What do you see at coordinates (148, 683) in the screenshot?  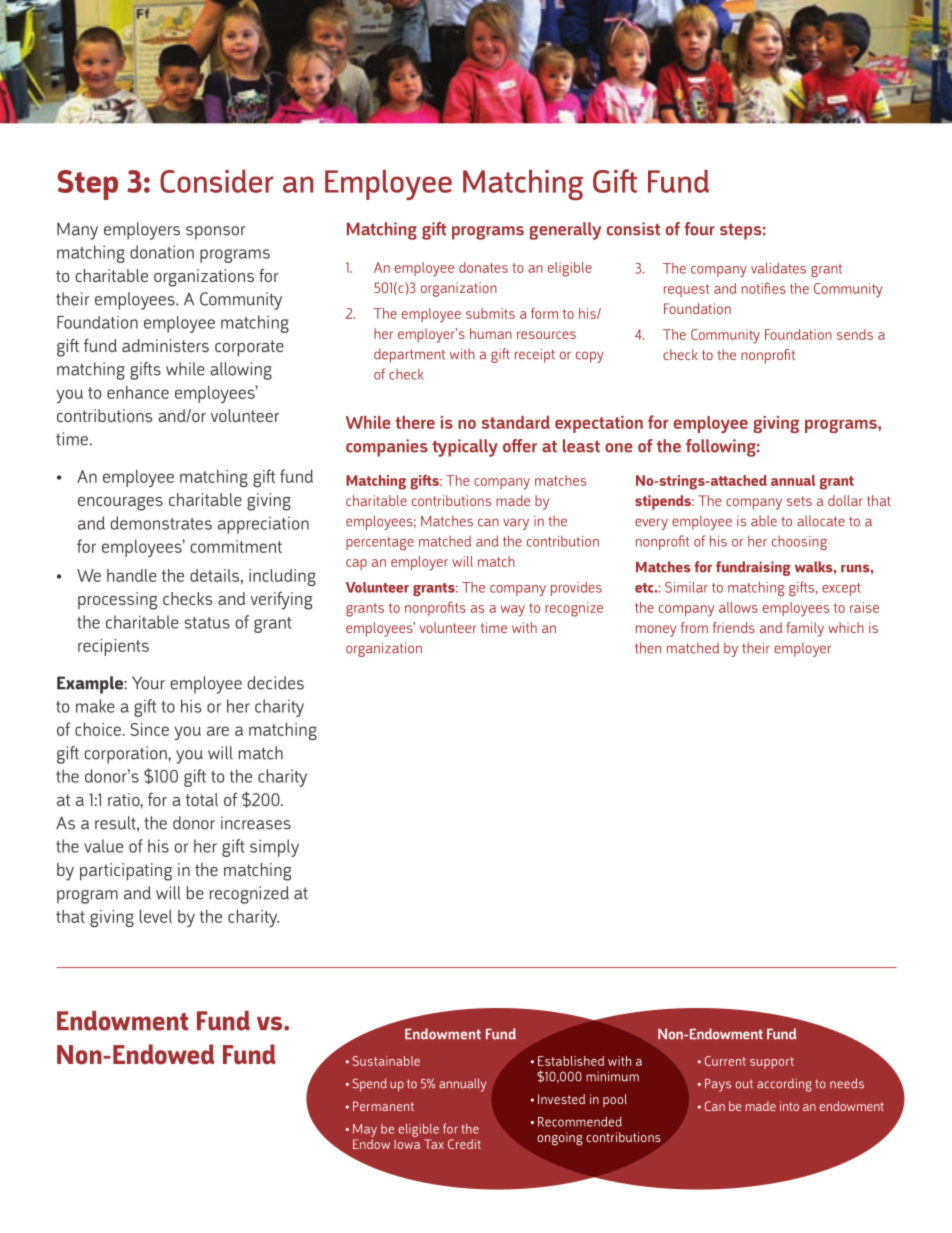 I see `Your` at bounding box center [148, 683].
